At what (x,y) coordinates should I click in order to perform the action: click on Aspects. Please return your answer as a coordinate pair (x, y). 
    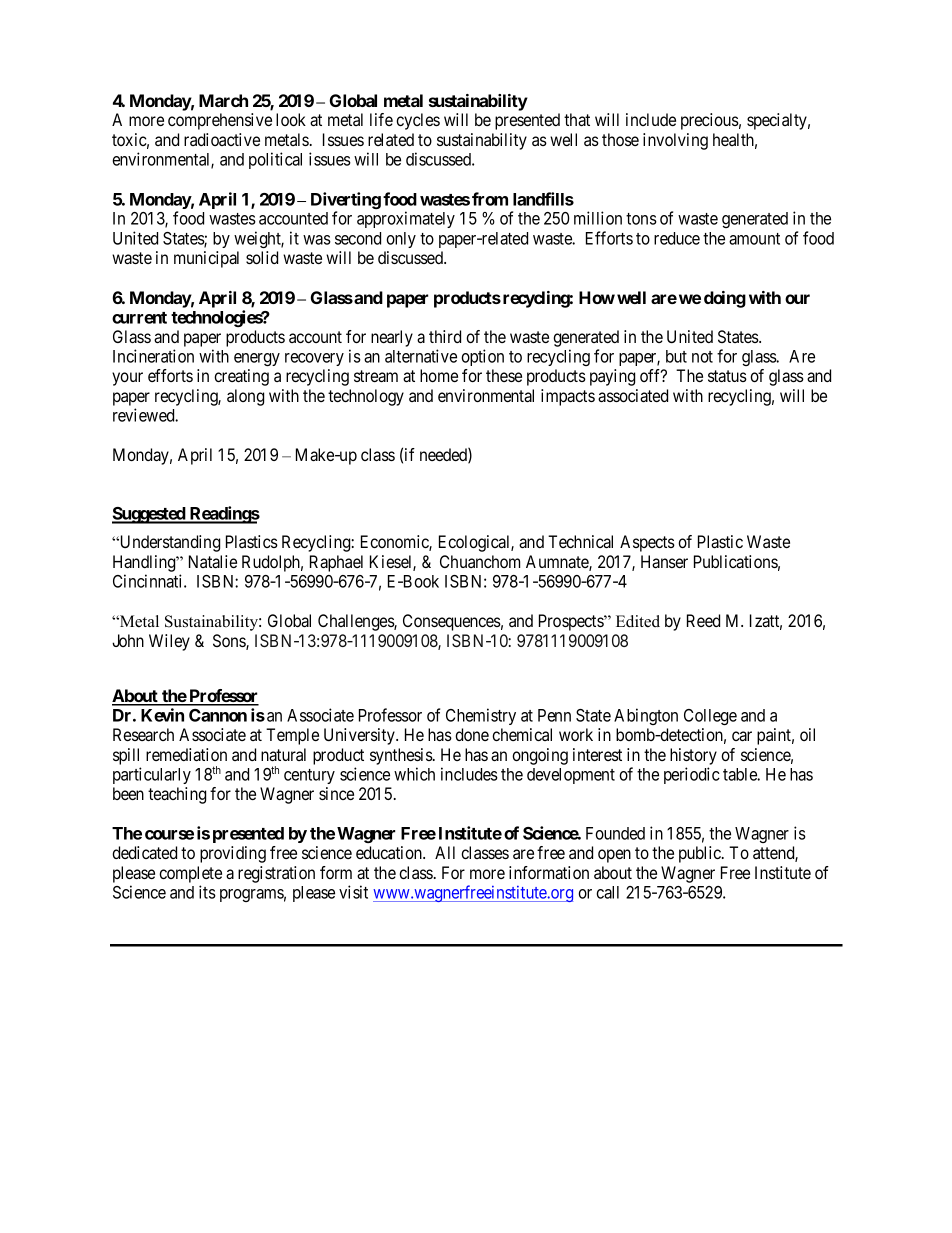
    Looking at the image, I should click on (647, 543).
